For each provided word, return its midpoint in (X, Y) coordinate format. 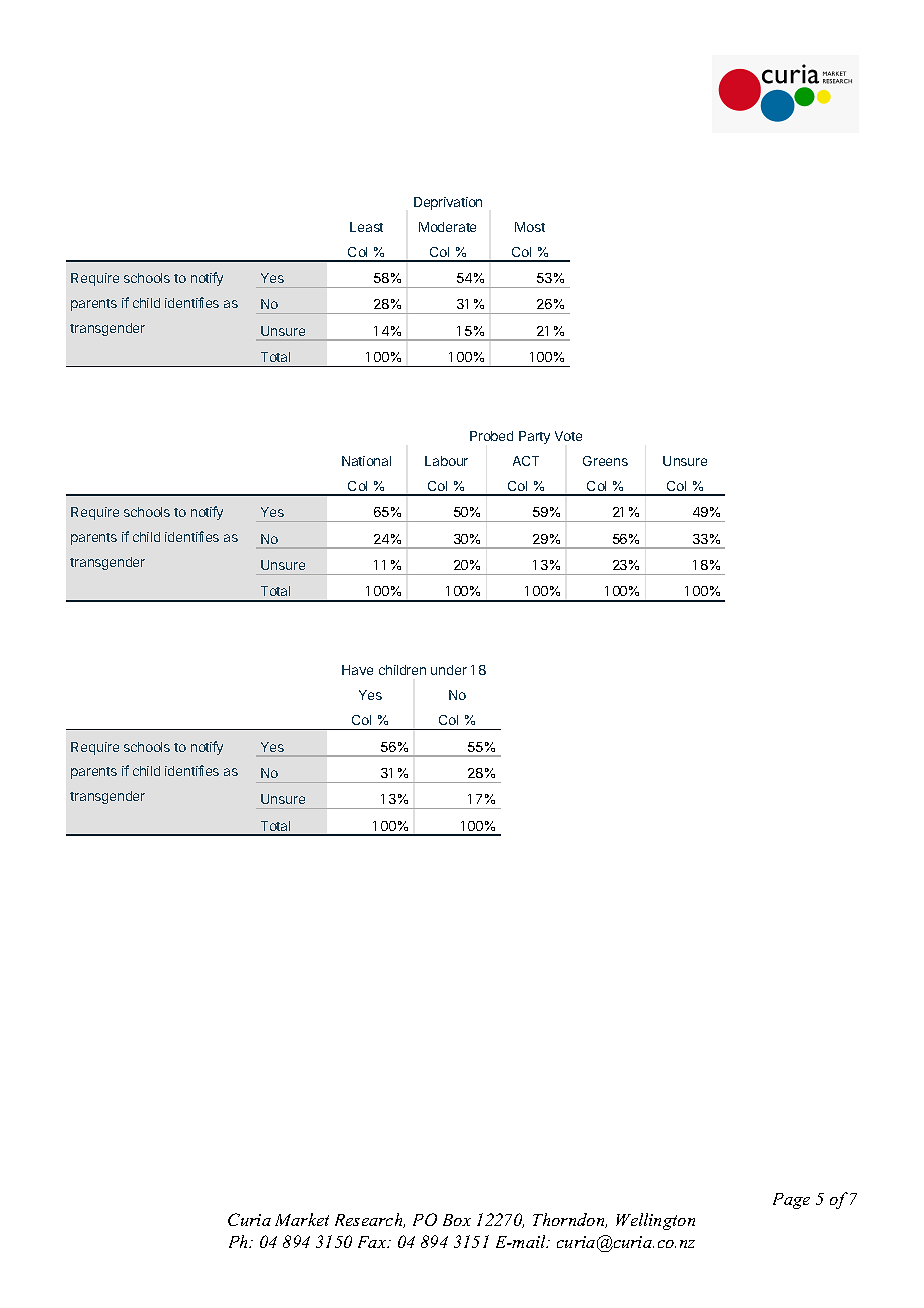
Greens (605, 461)
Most (530, 227)
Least (366, 227)
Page (791, 1201)
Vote (568, 436)
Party (534, 437)
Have (357, 670)
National (366, 461)
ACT (526, 461)
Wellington (655, 1221)
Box (457, 1220)
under (449, 670)
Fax (373, 1242)
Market (302, 1219)
